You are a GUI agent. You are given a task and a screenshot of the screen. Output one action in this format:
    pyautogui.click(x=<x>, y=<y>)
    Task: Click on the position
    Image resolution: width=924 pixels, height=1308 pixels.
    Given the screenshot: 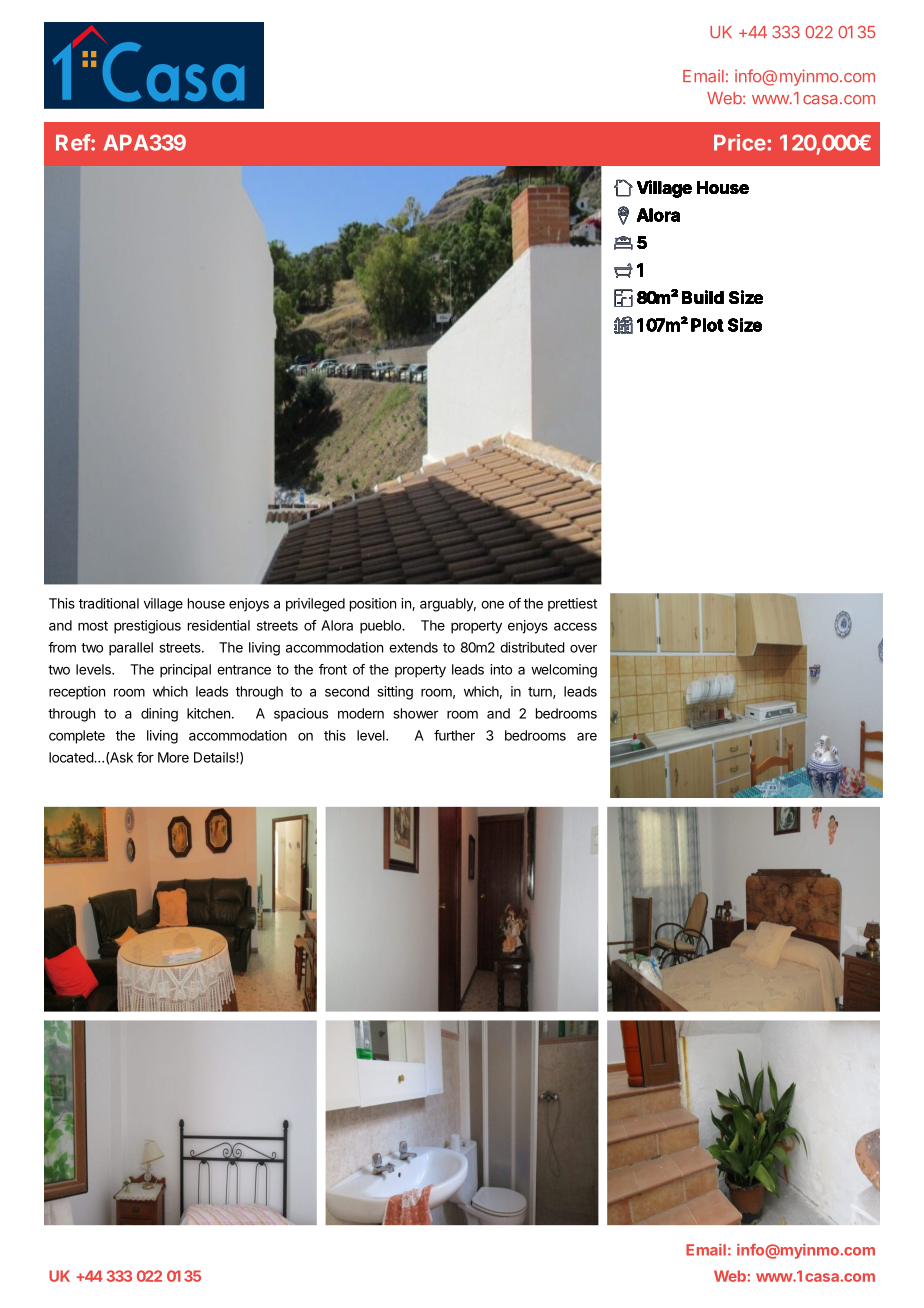 What is the action you would take?
    pyautogui.click(x=373, y=605)
